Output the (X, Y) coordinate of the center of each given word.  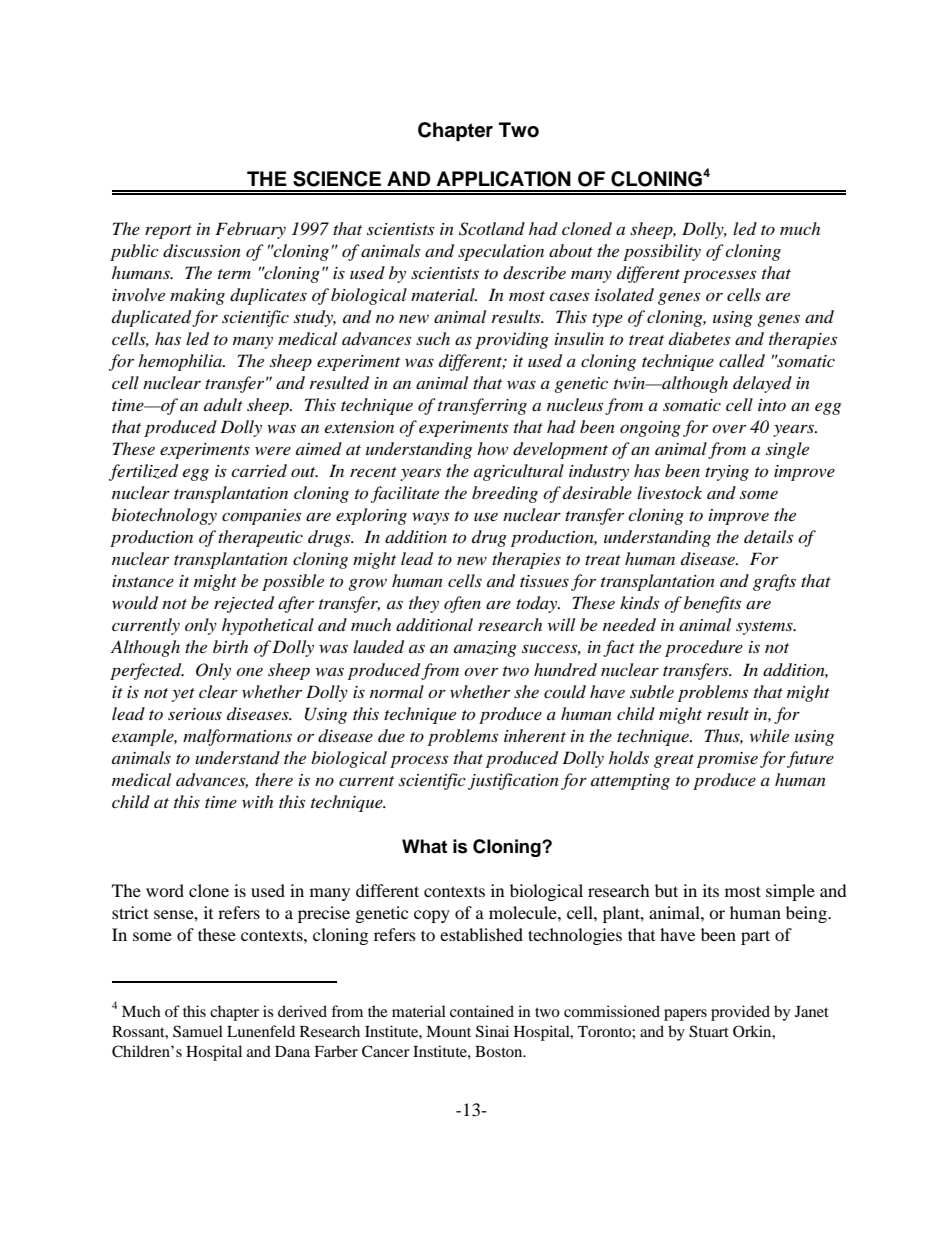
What (424, 846)
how (492, 448)
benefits (712, 604)
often (462, 604)
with (257, 801)
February (250, 230)
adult (223, 404)
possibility (662, 252)
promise (727, 760)
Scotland (492, 229)
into (772, 405)
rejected (244, 604)
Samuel (198, 1031)
